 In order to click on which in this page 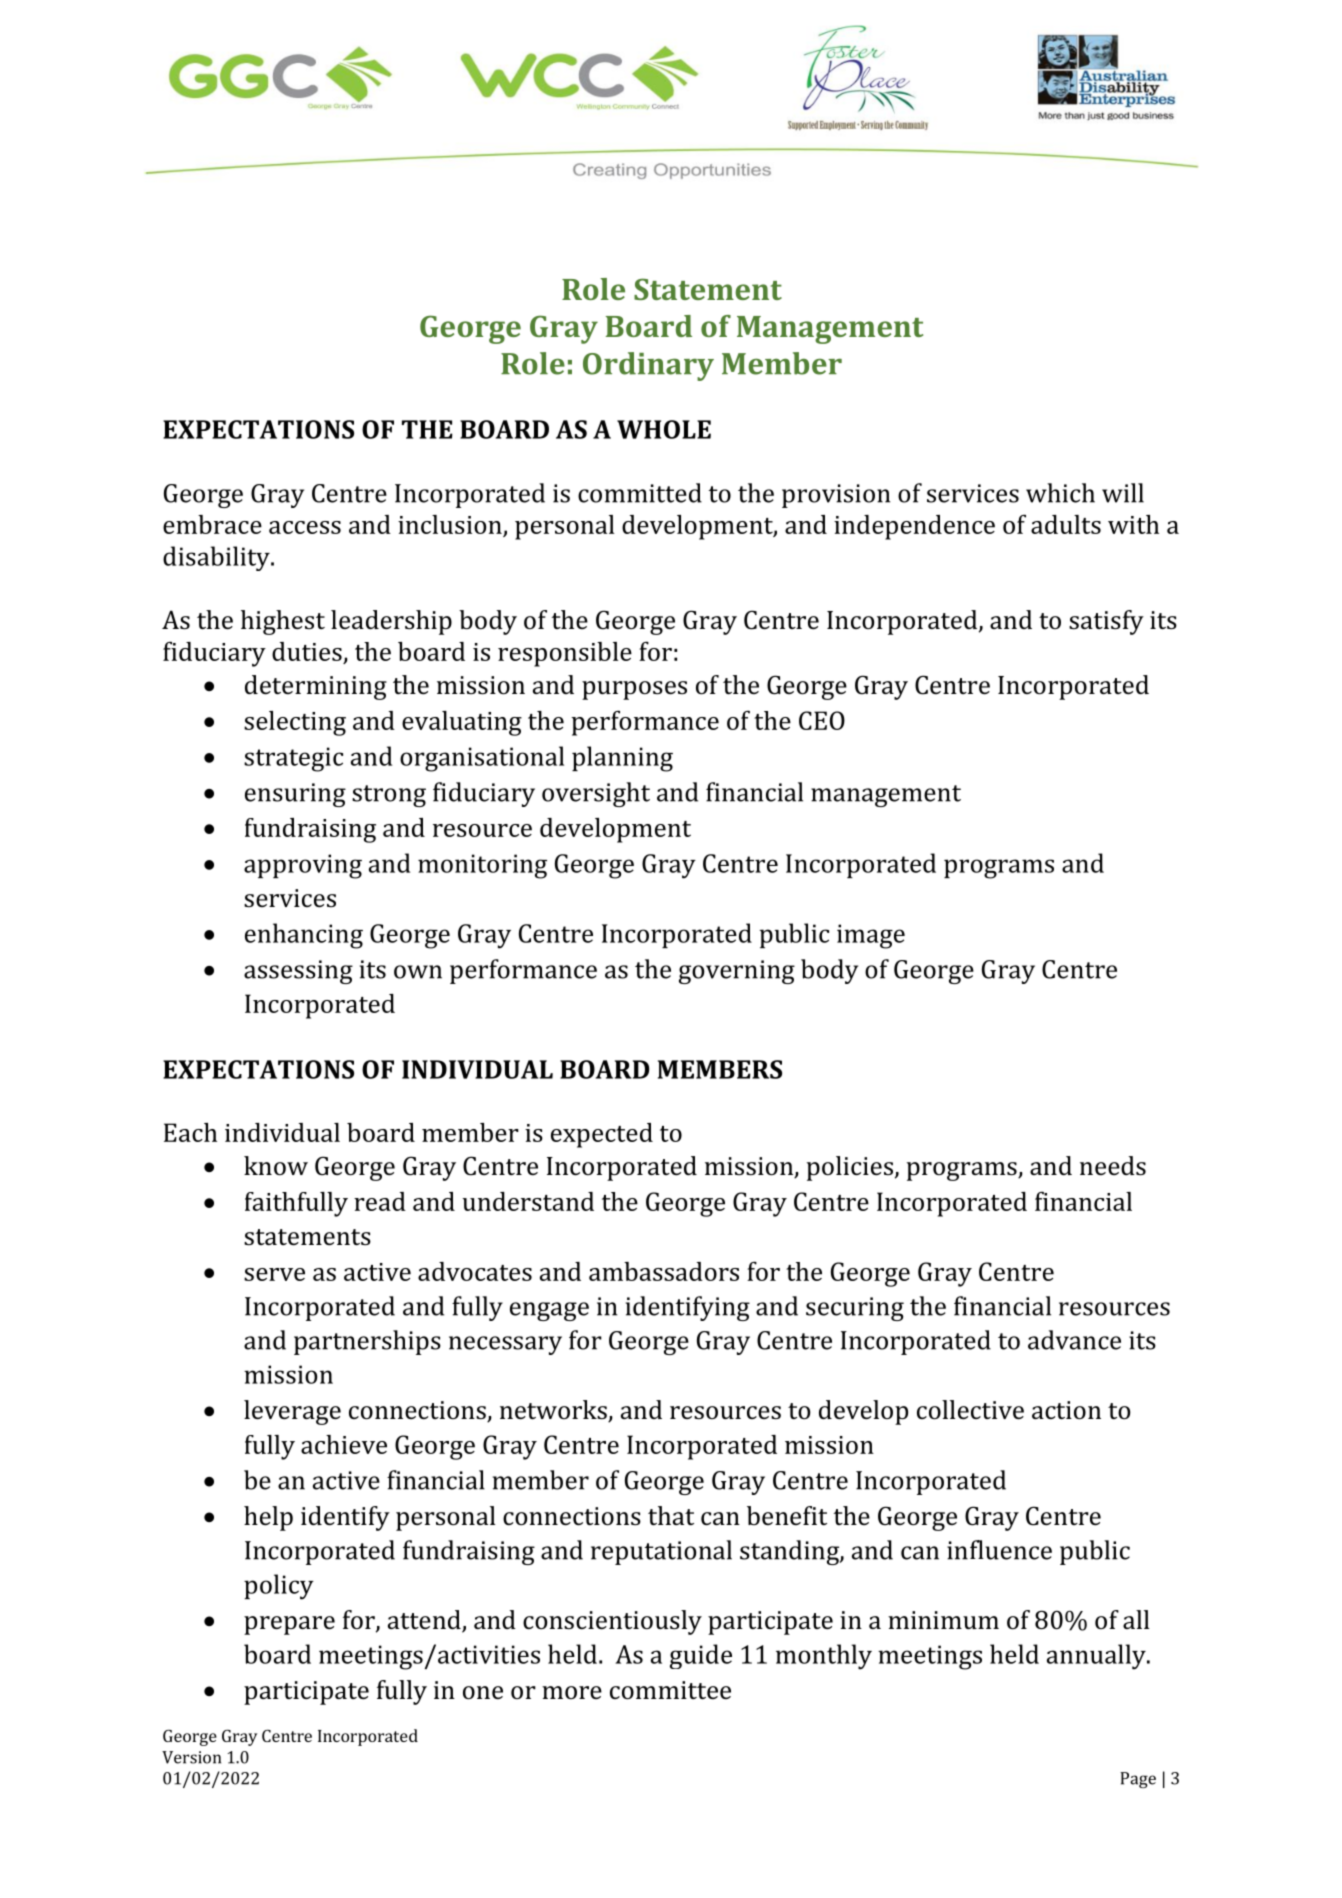, I will do `click(1060, 493)`.
